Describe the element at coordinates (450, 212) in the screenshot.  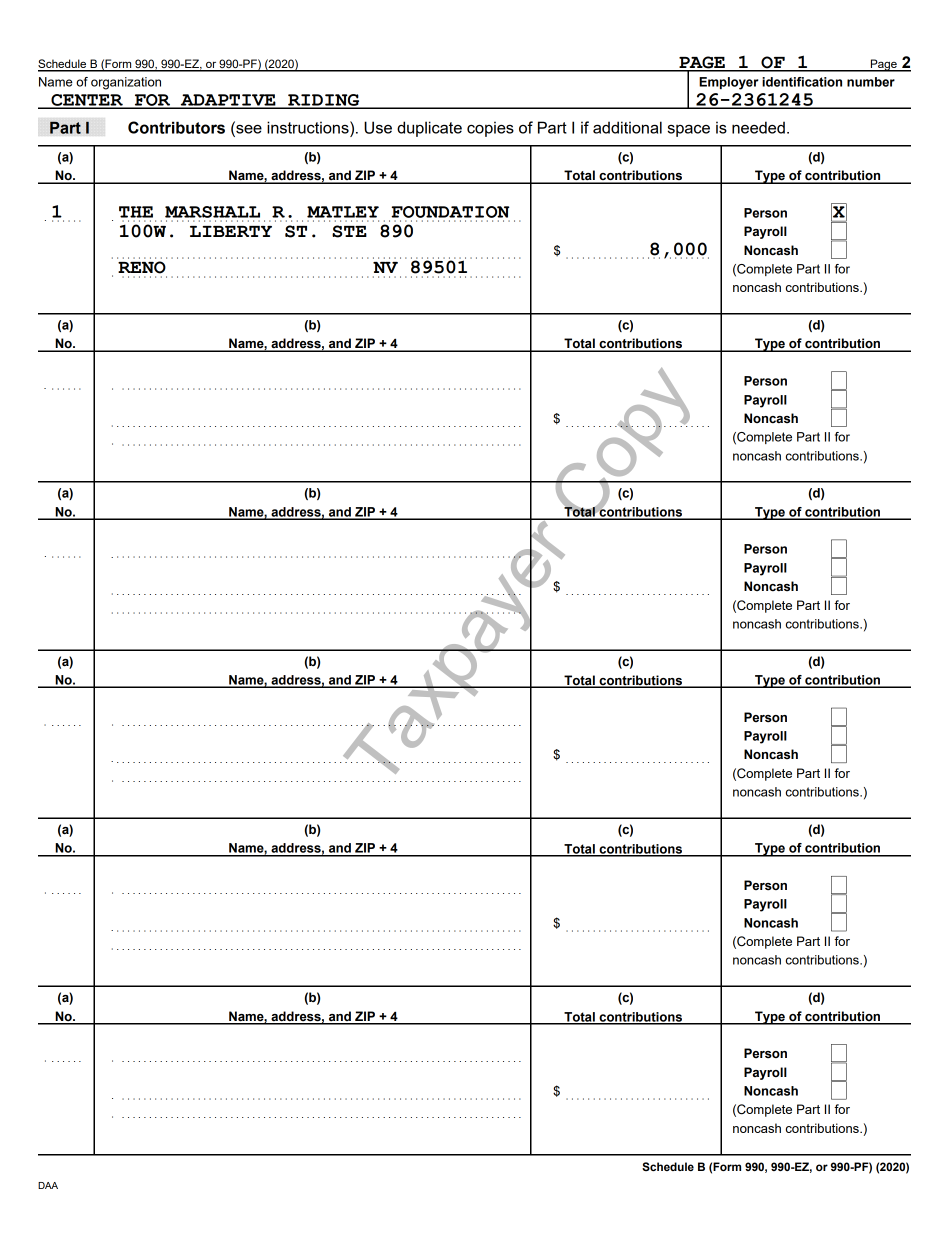
I see `FOUNDATION` at that location.
